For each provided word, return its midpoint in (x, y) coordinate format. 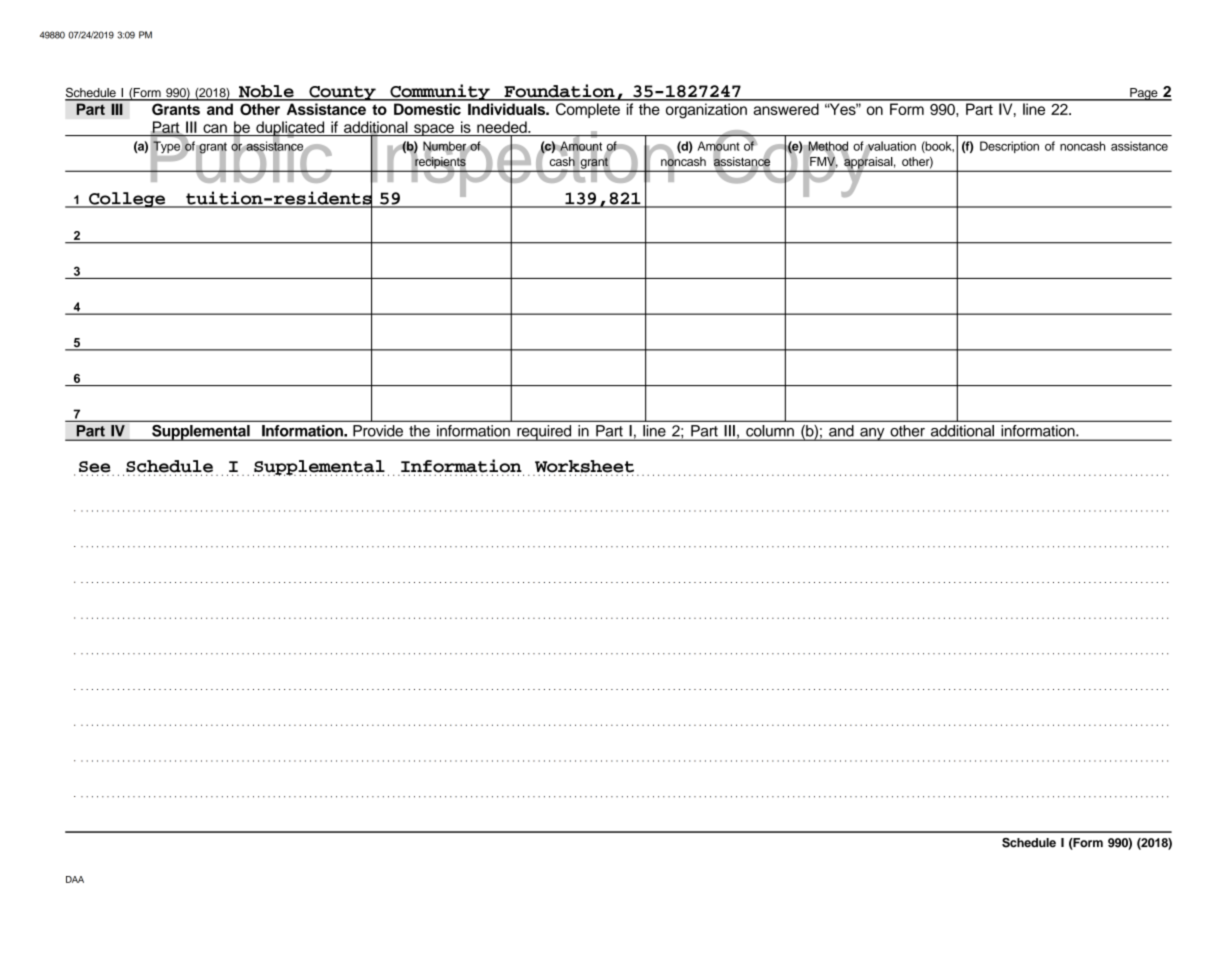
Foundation (559, 92)
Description (1009, 147)
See (95, 468)
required (544, 433)
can (215, 128)
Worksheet (584, 467)
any (872, 434)
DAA (75, 879)
